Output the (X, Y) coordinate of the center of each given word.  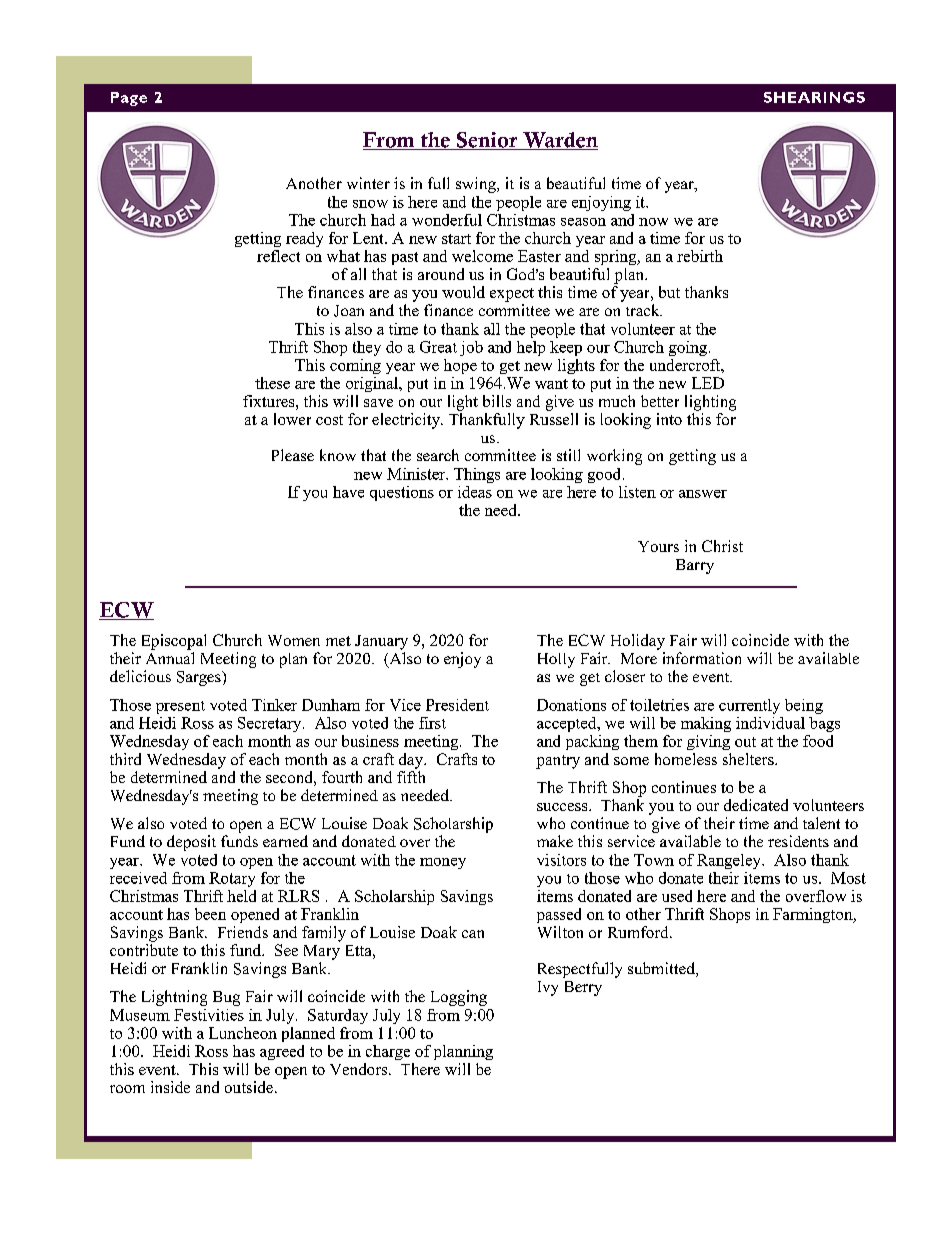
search (438, 455)
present (180, 707)
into (669, 419)
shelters (749, 759)
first (432, 723)
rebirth (700, 256)
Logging (459, 998)
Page (129, 99)
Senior (487, 141)
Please (293, 455)
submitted (662, 969)
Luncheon (243, 1033)
